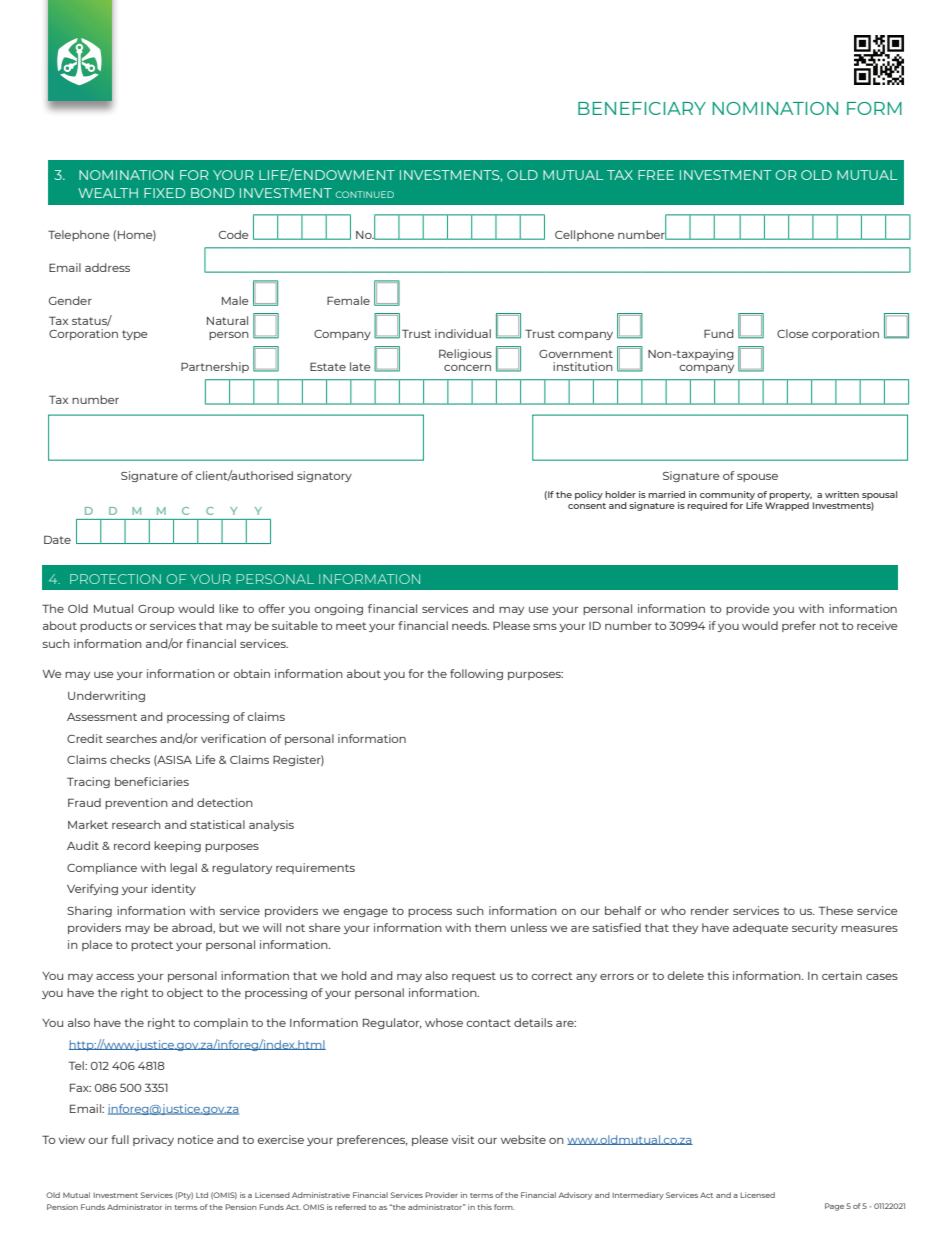  What do you see at coordinates (106, 626) in the screenshot?
I see `products` at bounding box center [106, 626].
